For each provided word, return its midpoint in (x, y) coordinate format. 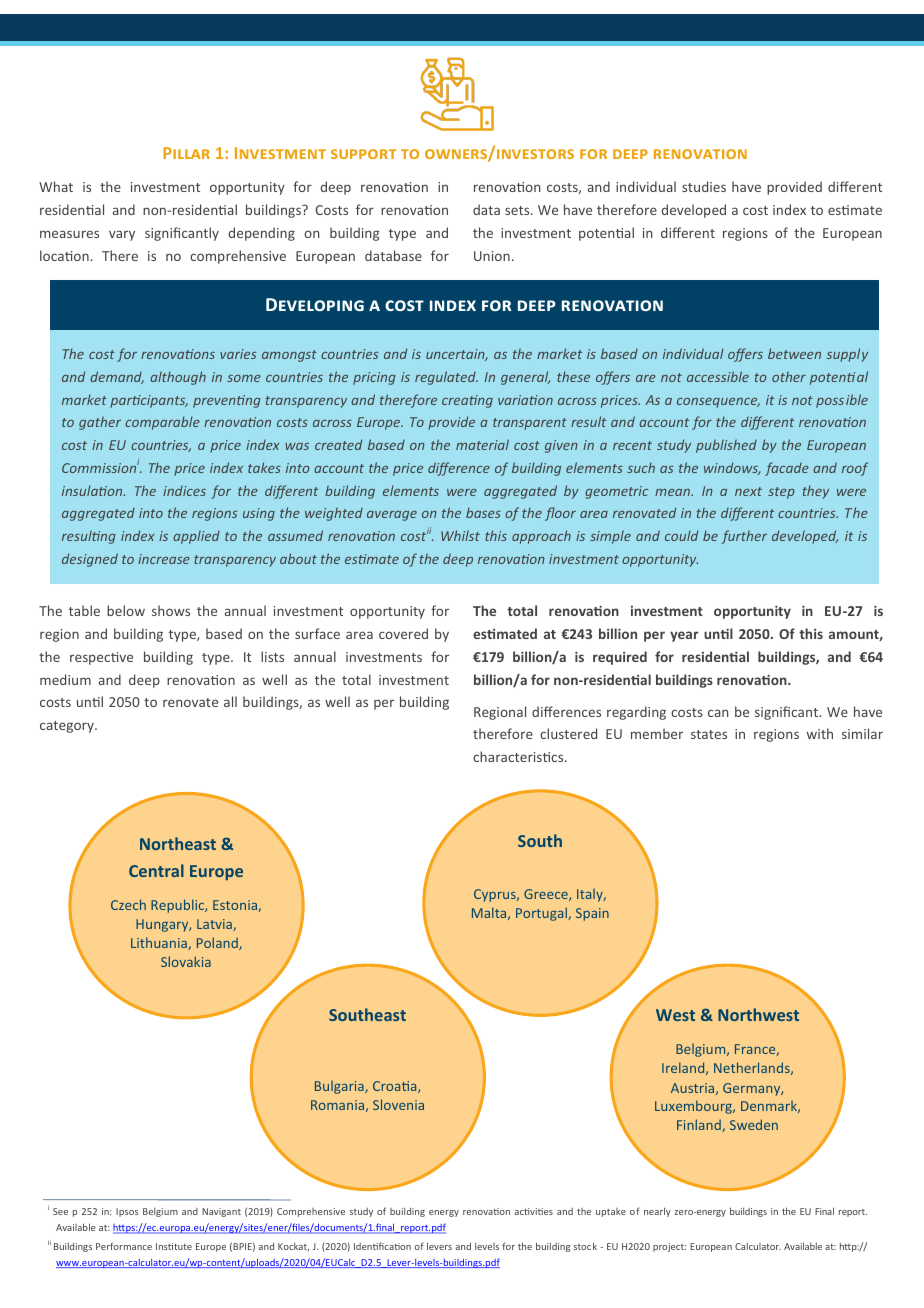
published (726, 446)
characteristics (519, 756)
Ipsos (127, 1212)
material (482, 444)
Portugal (542, 914)
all (230, 701)
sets (518, 210)
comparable (162, 423)
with (820, 733)
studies (704, 186)
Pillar (186, 153)
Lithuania (160, 943)
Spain (592, 914)
